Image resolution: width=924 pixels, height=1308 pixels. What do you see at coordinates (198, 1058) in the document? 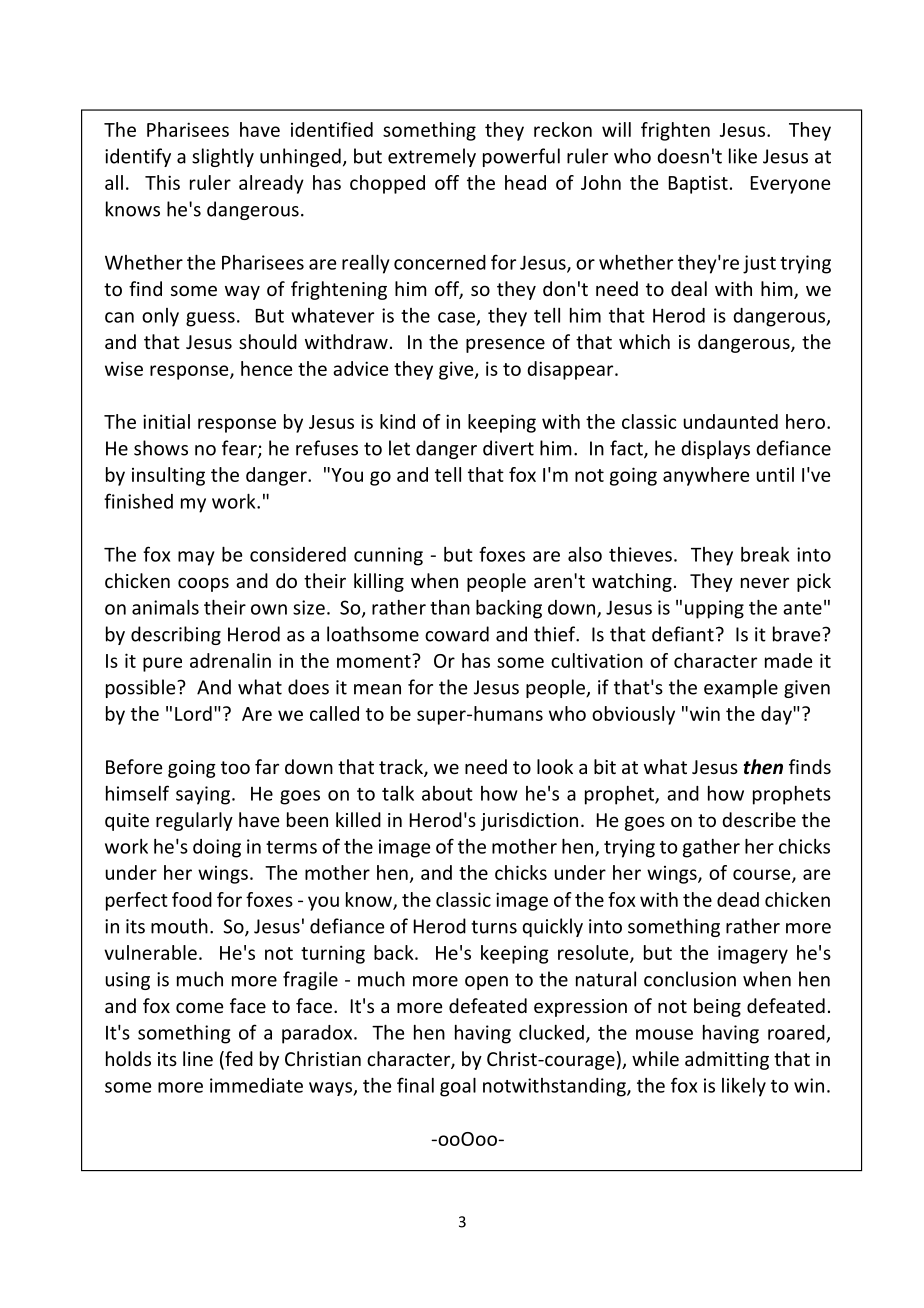
I see `line` at bounding box center [198, 1058].
